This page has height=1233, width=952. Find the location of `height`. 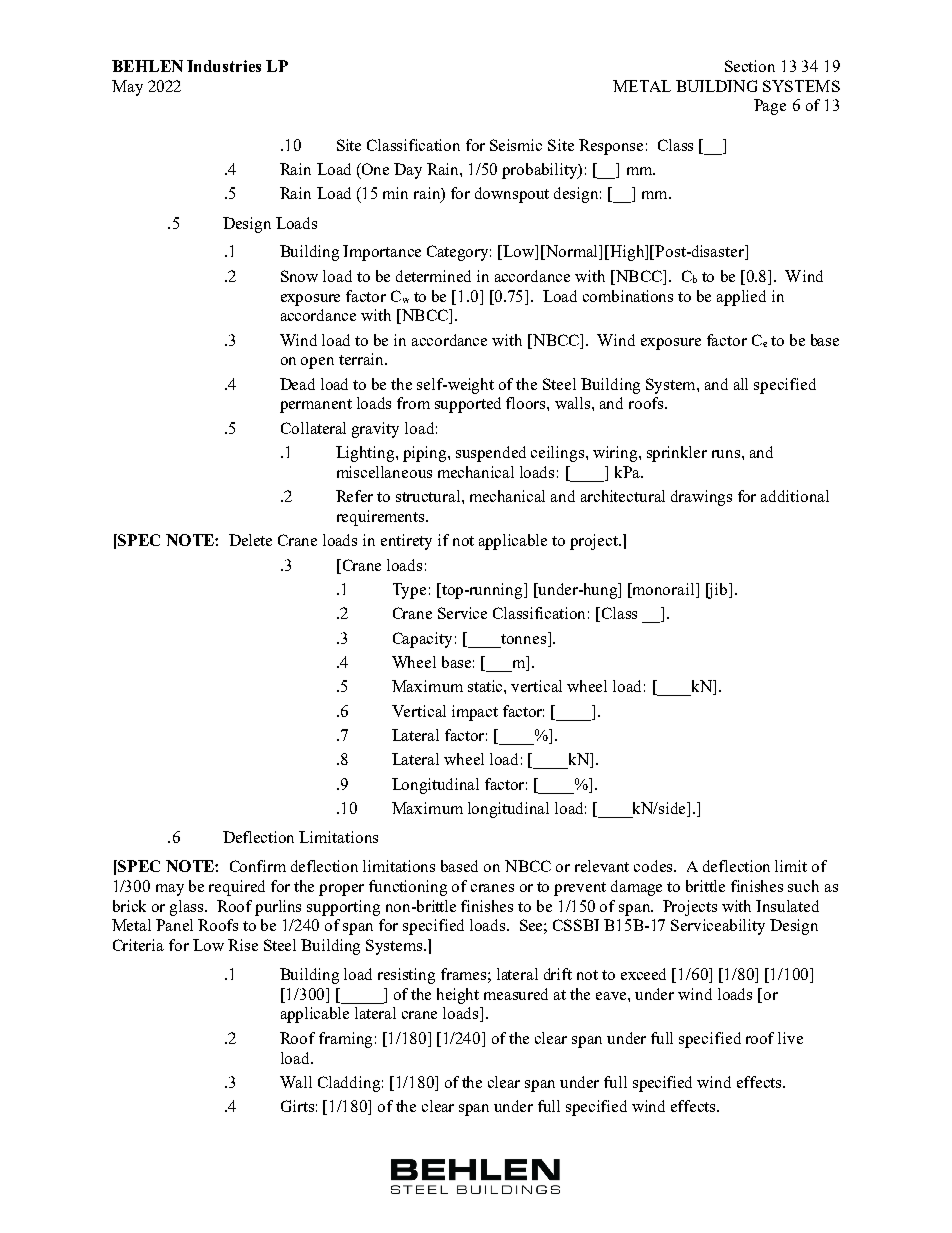

height is located at coordinates (458, 996).
